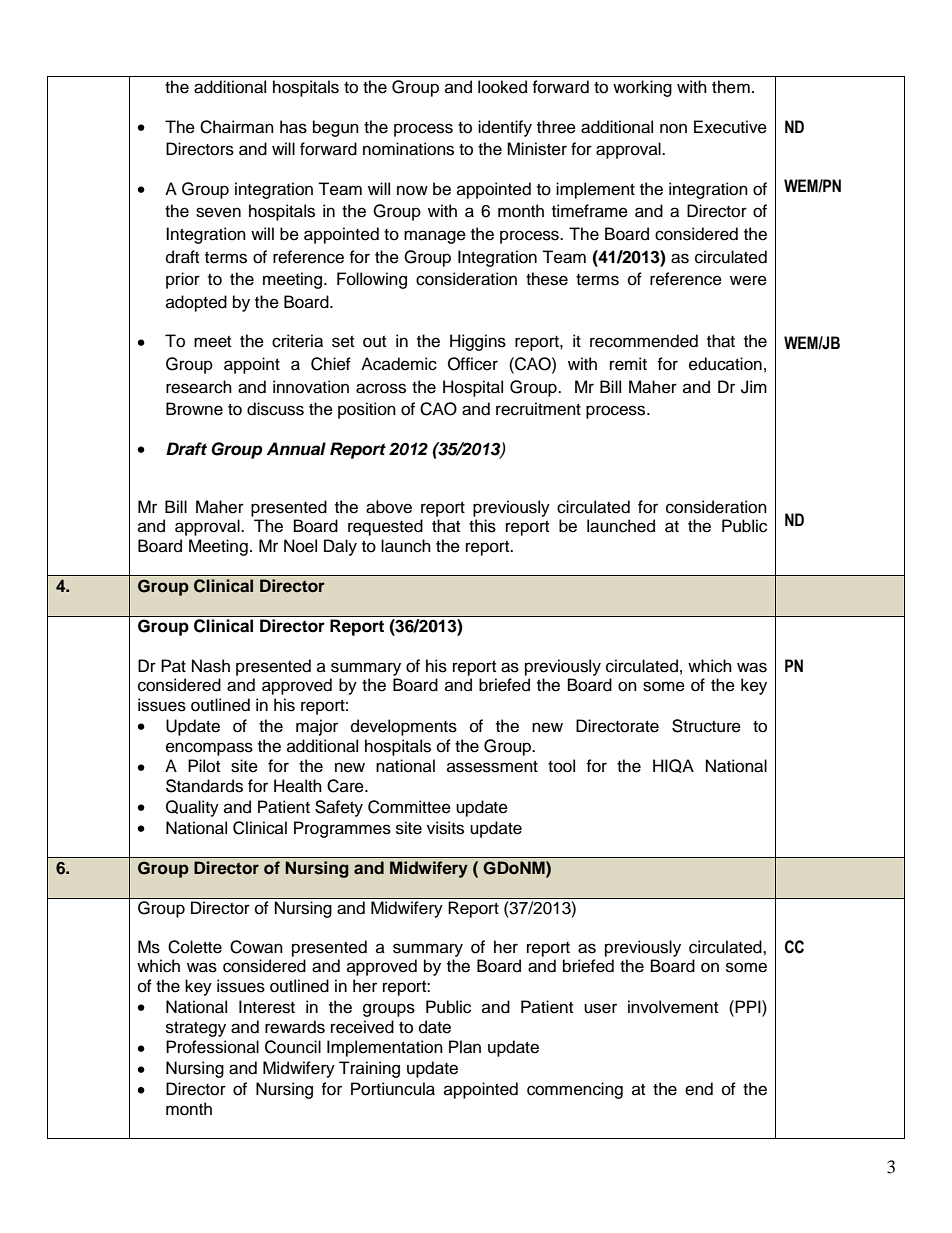 The width and height of the screenshot is (952, 1233). I want to click on Jim, so click(754, 387).
